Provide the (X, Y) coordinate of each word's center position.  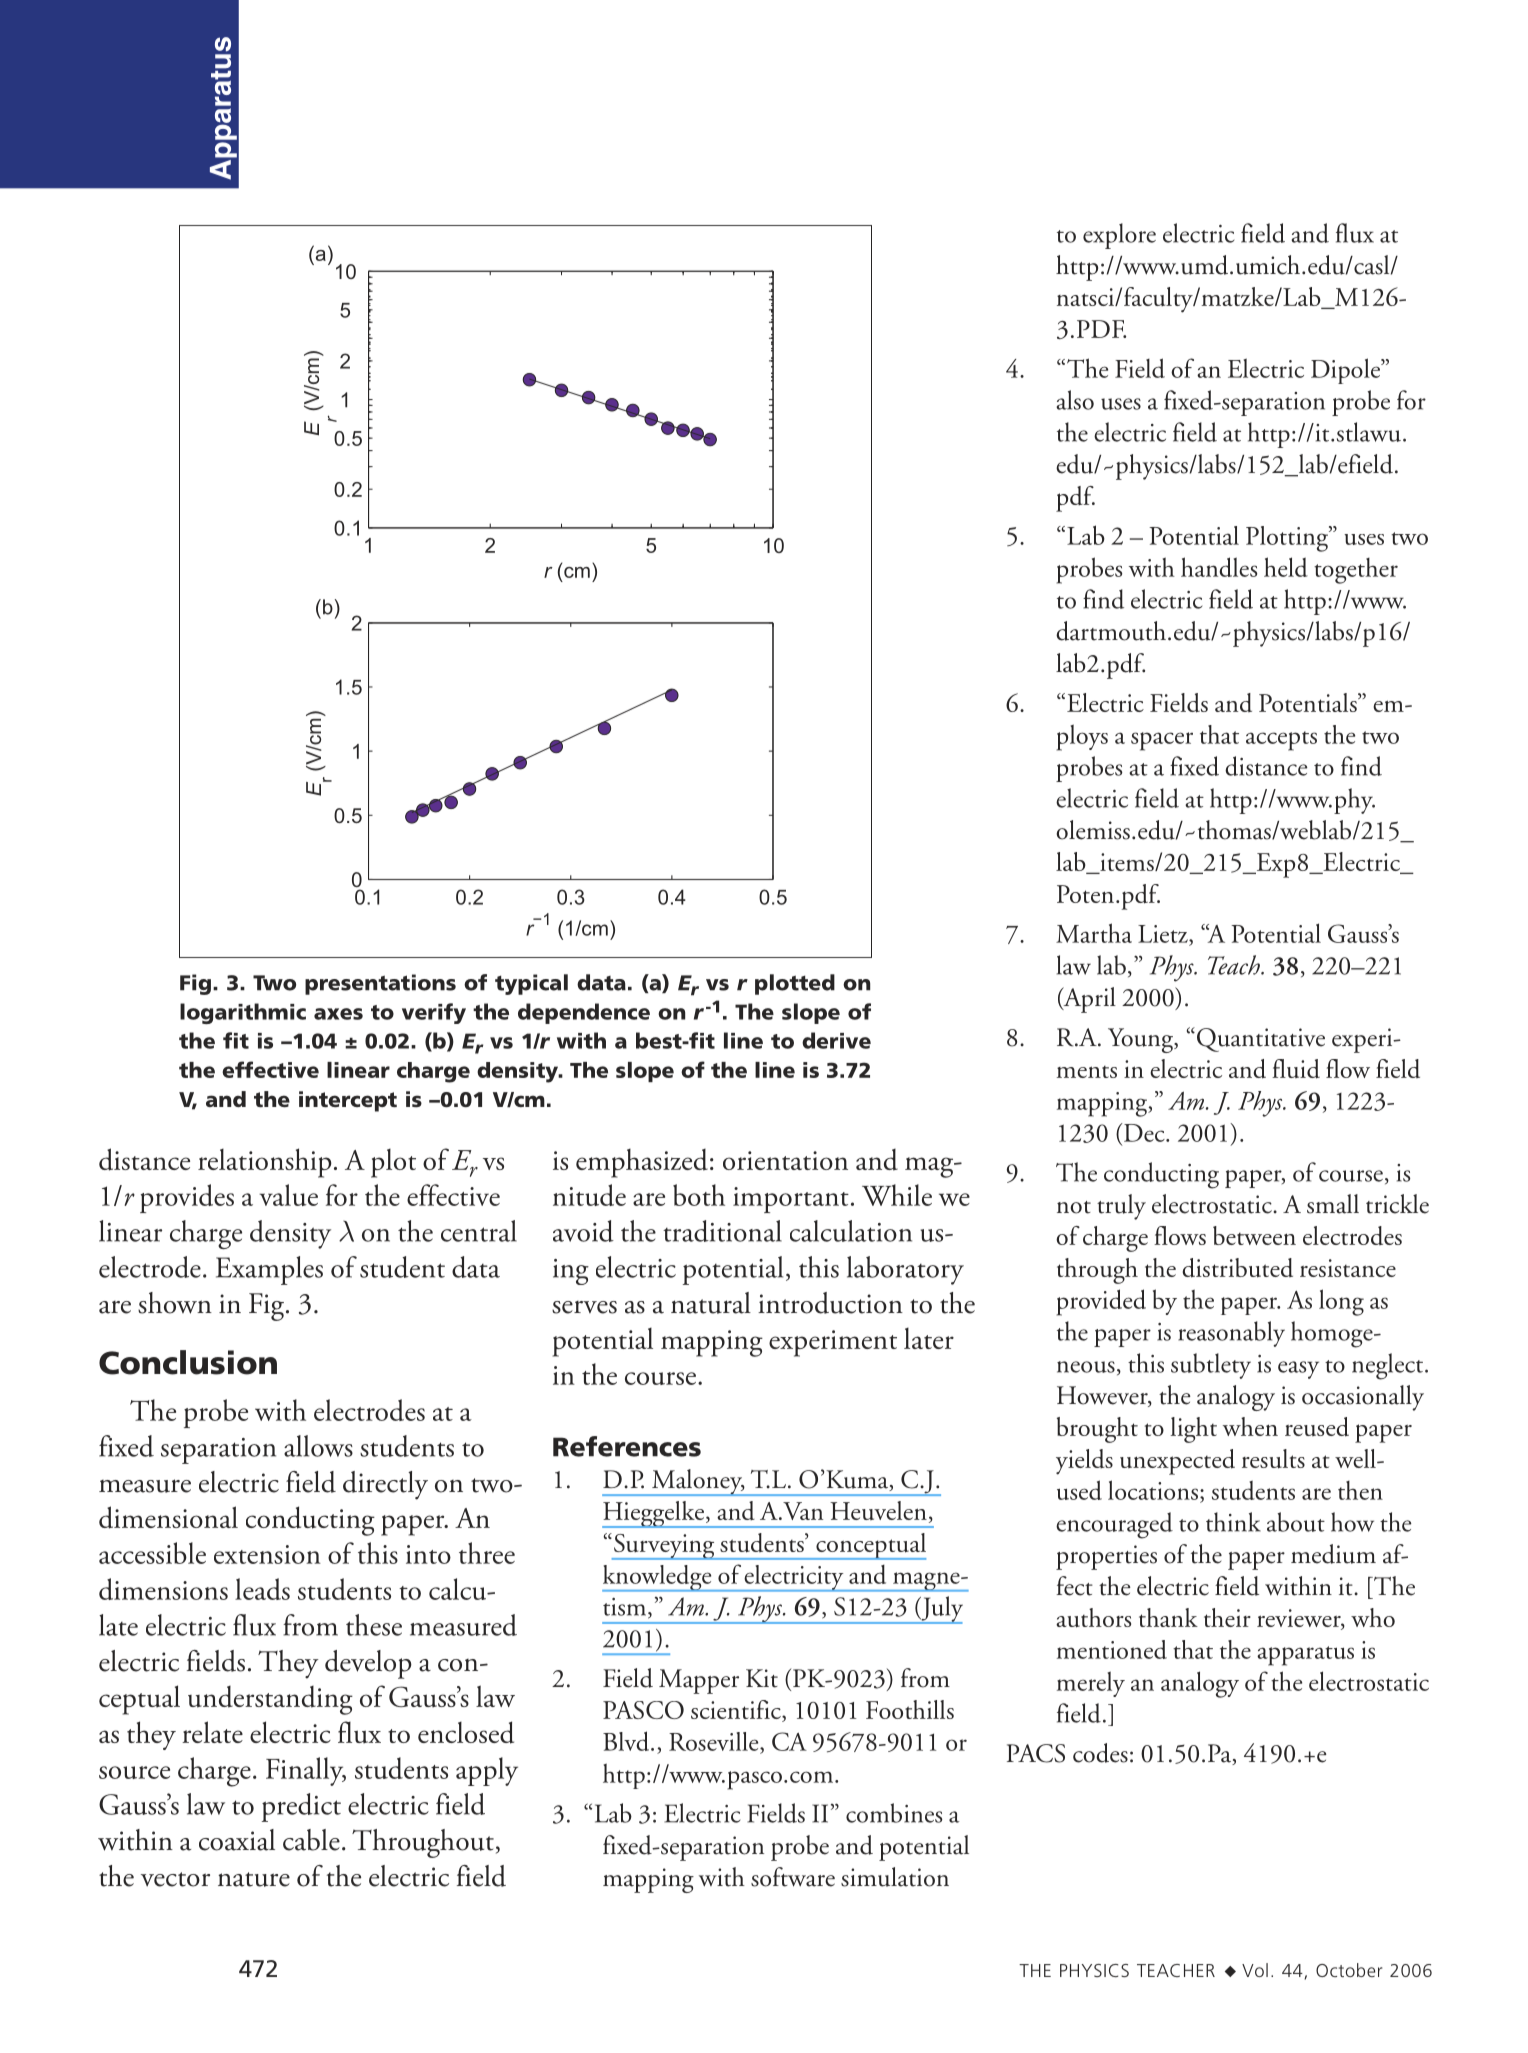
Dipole (1347, 371)
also (1075, 400)
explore (1119, 236)
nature (254, 1879)
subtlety (1211, 1366)
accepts (1281, 741)
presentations (380, 984)
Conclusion (188, 1362)
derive (836, 1040)
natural (711, 1303)
